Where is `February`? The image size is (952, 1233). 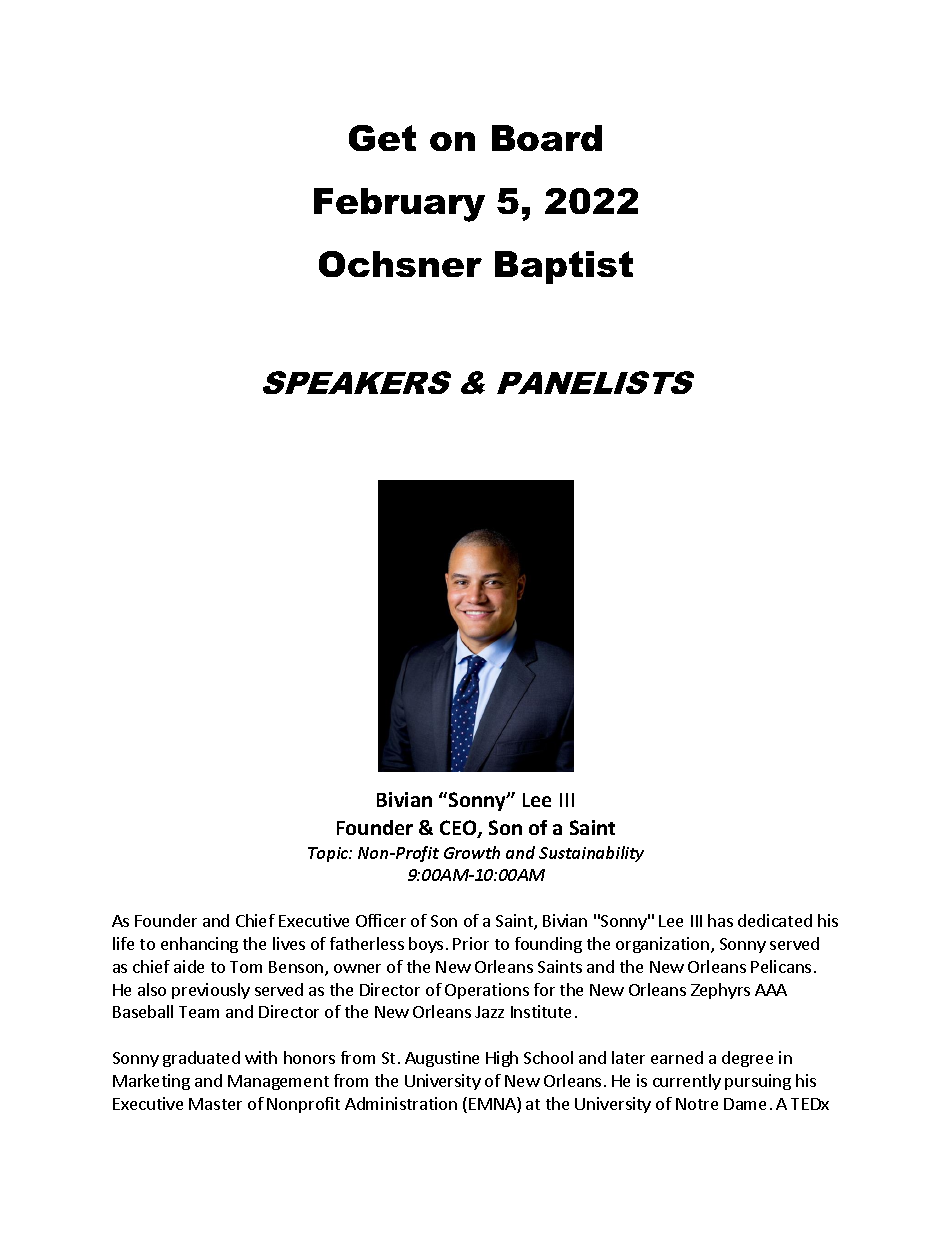
February is located at coordinates (399, 205).
